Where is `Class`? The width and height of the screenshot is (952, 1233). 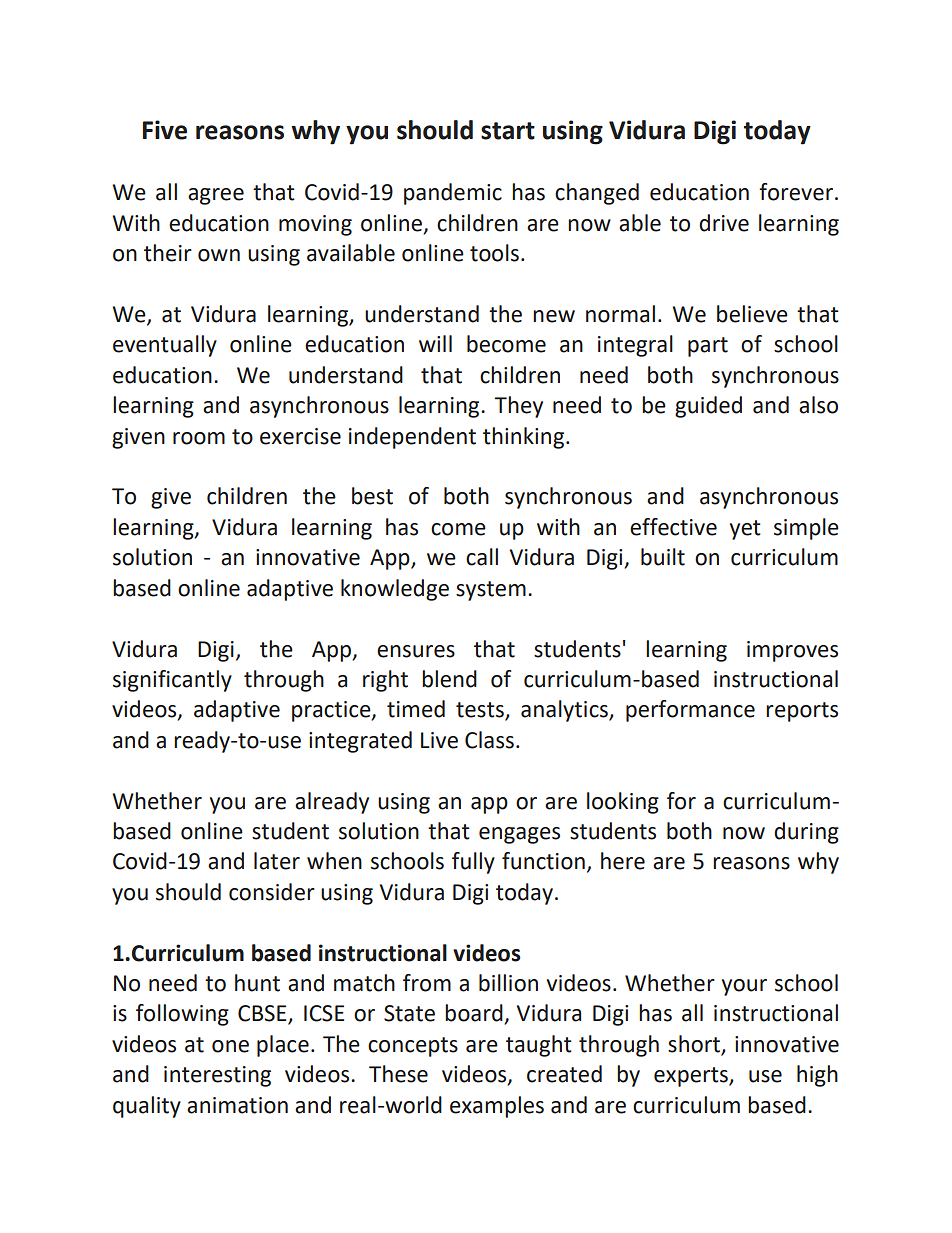 Class is located at coordinates (489, 740).
